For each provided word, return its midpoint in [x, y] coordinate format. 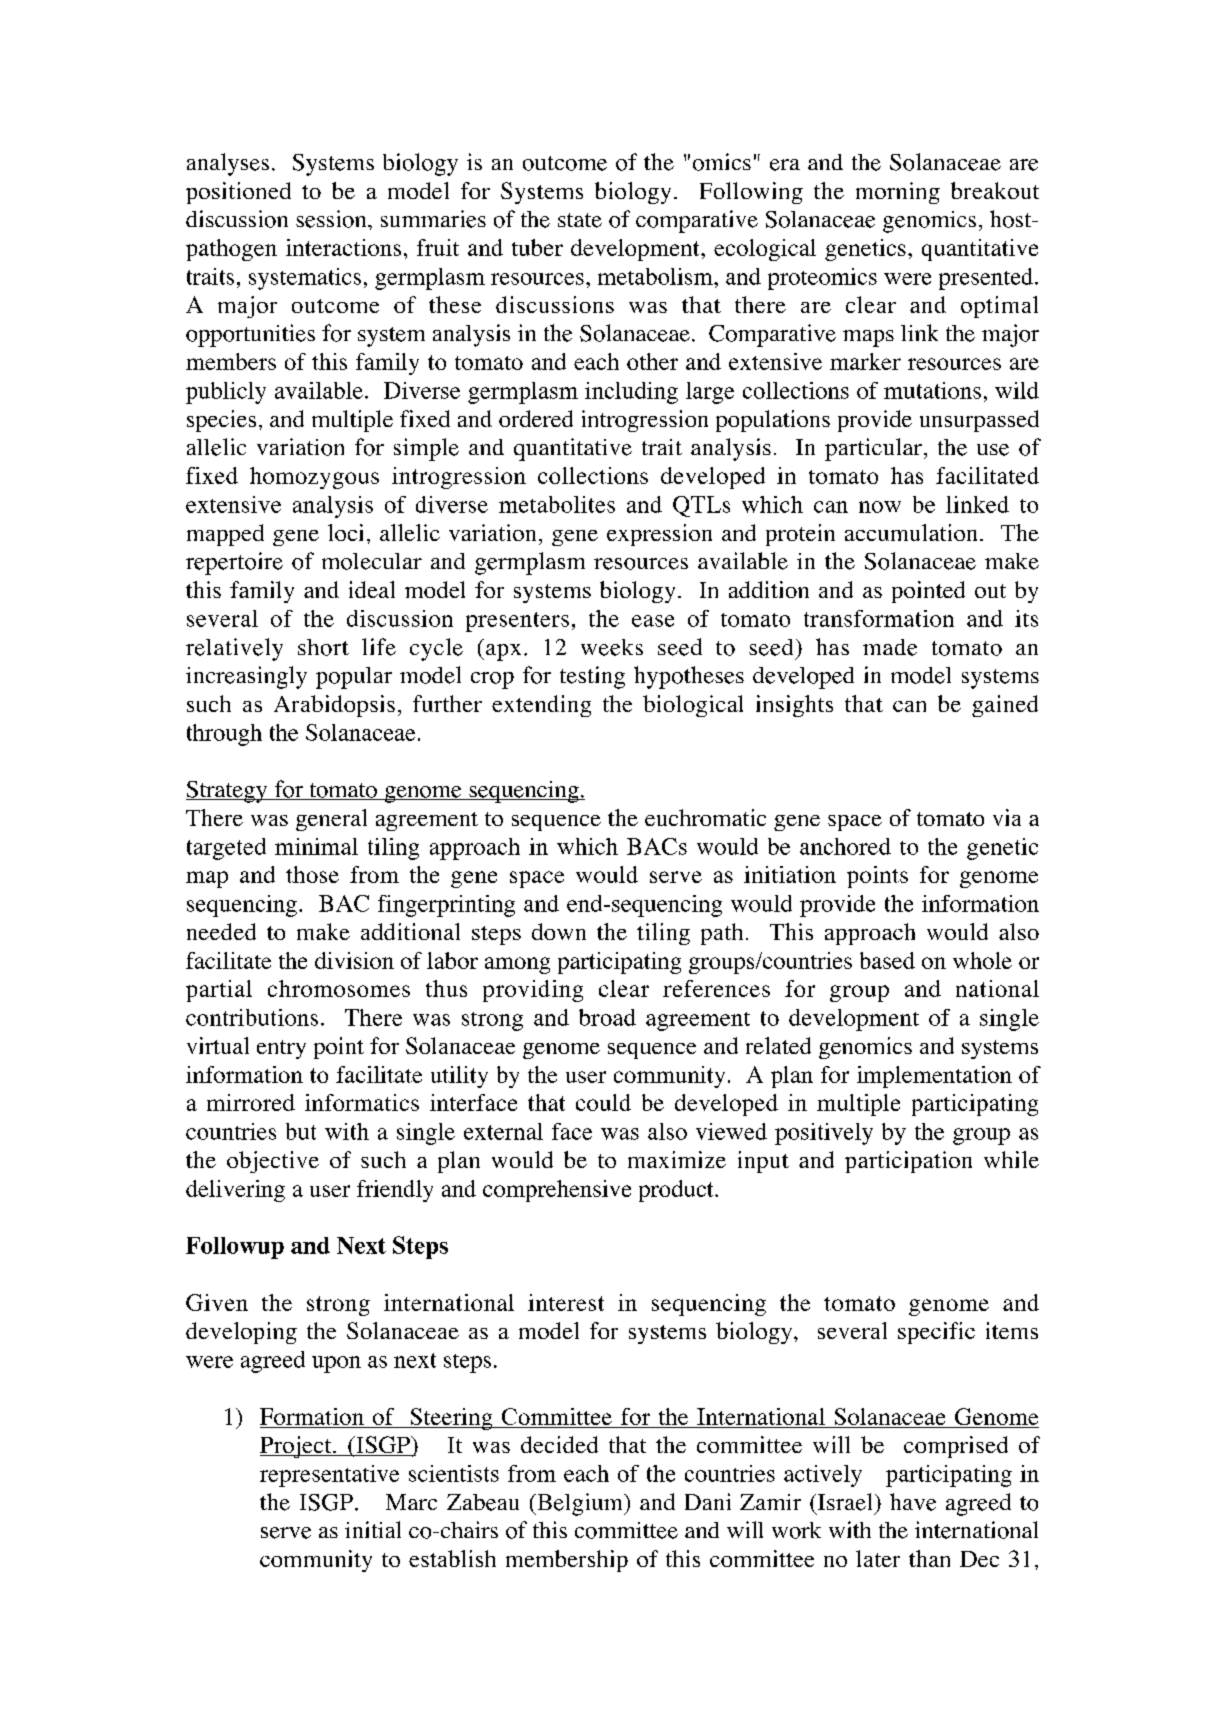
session [332, 219]
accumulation [913, 532]
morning [898, 193]
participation [908, 1162]
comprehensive [557, 1191]
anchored [845, 846]
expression [659, 535]
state [580, 220]
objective [273, 1162]
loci [345, 532]
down [559, 931]
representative [329, 1476]
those [312, 874]
